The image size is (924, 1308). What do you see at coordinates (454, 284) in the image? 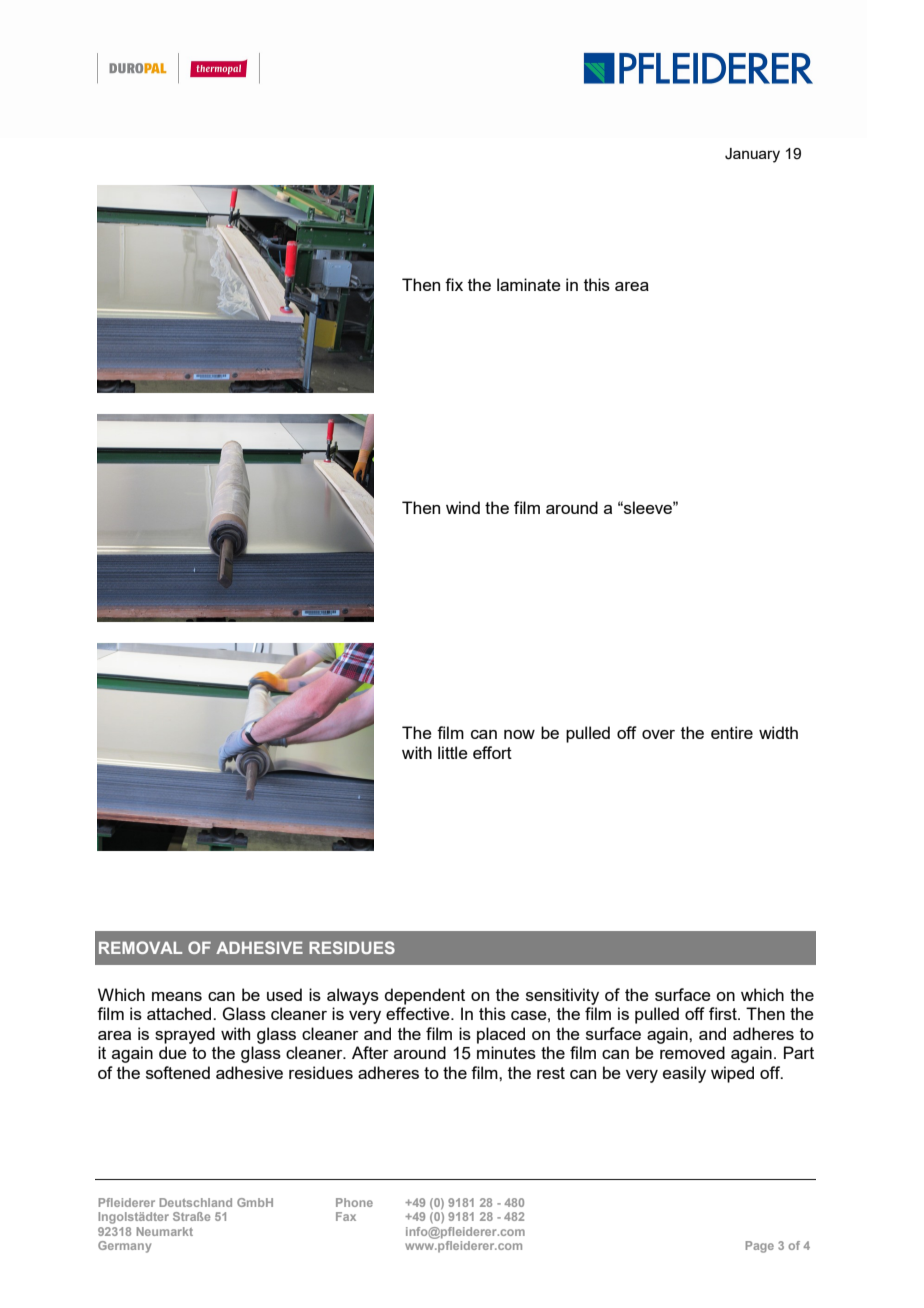
I see `fix` at bounding box center [454, 284].
